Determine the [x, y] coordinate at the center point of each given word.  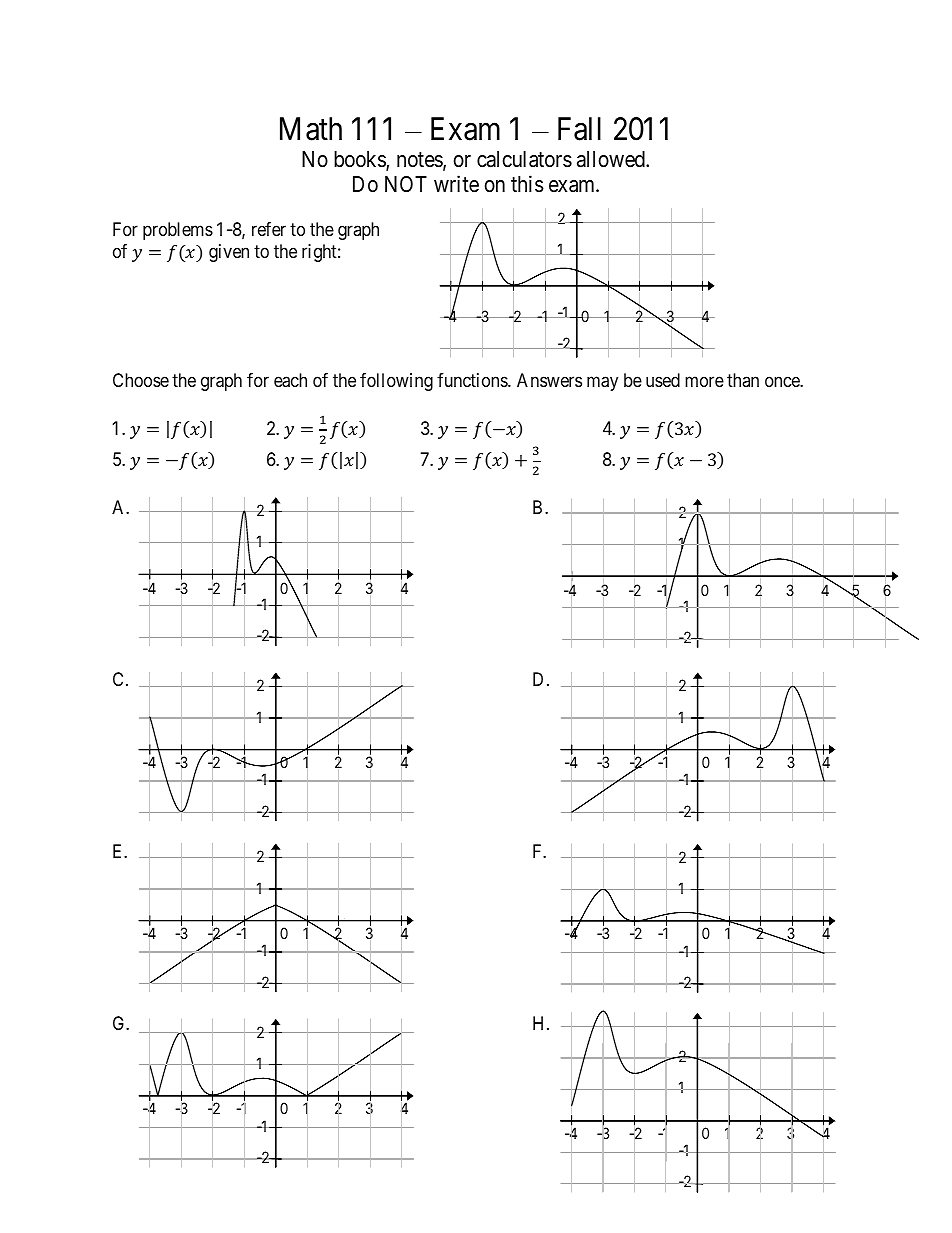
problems [178, 231]
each [290, 380]
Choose [141, 380]
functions [473, 380]
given [229, 253]
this [527, 184]
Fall [579, 129]
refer [269, 229]
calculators [524, 159]
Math [311, 129]
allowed [612, 159]
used [663, 380]
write [456, 184]
